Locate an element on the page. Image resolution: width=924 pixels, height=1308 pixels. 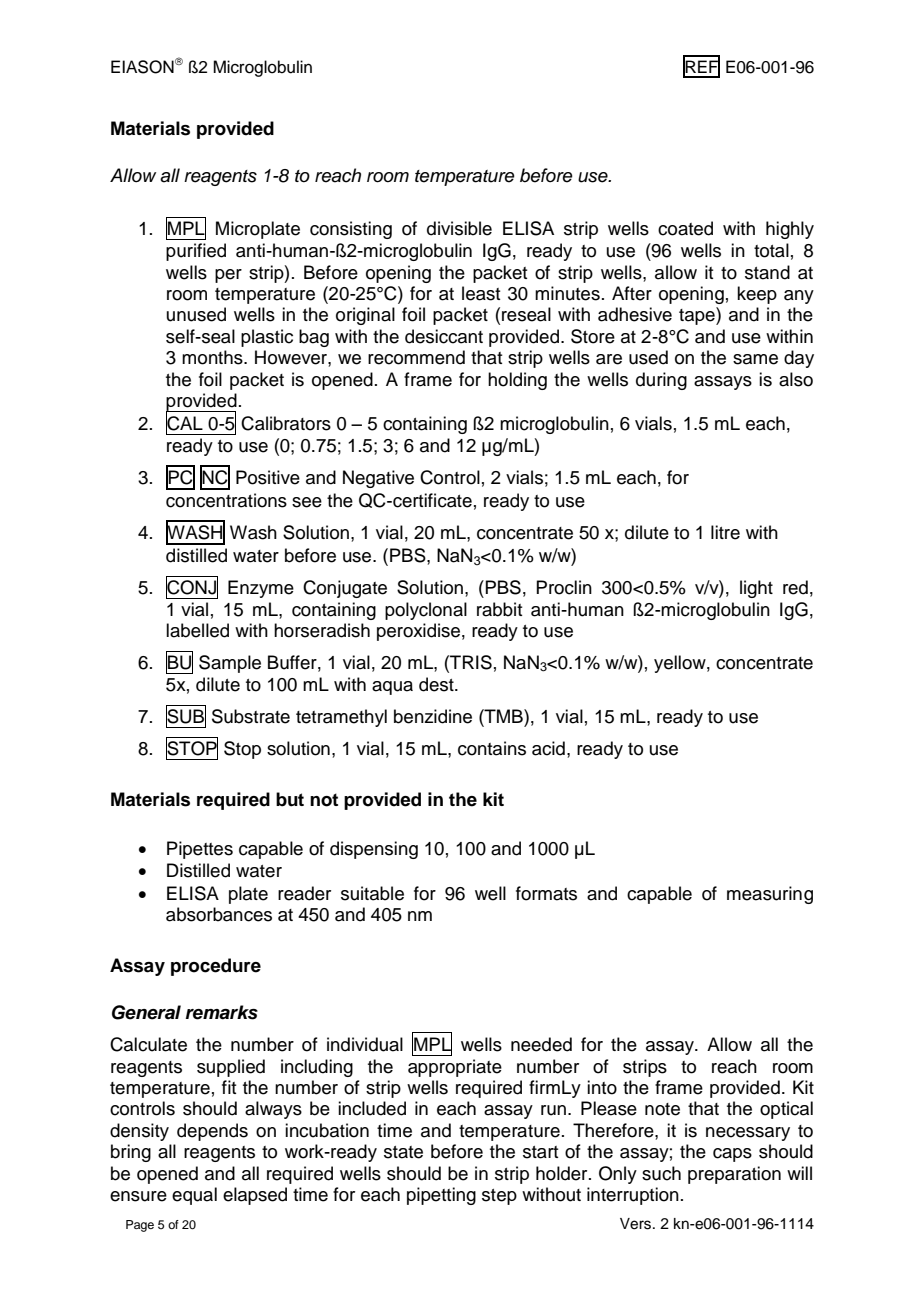
measuring is located at coordinates (770, 895).
